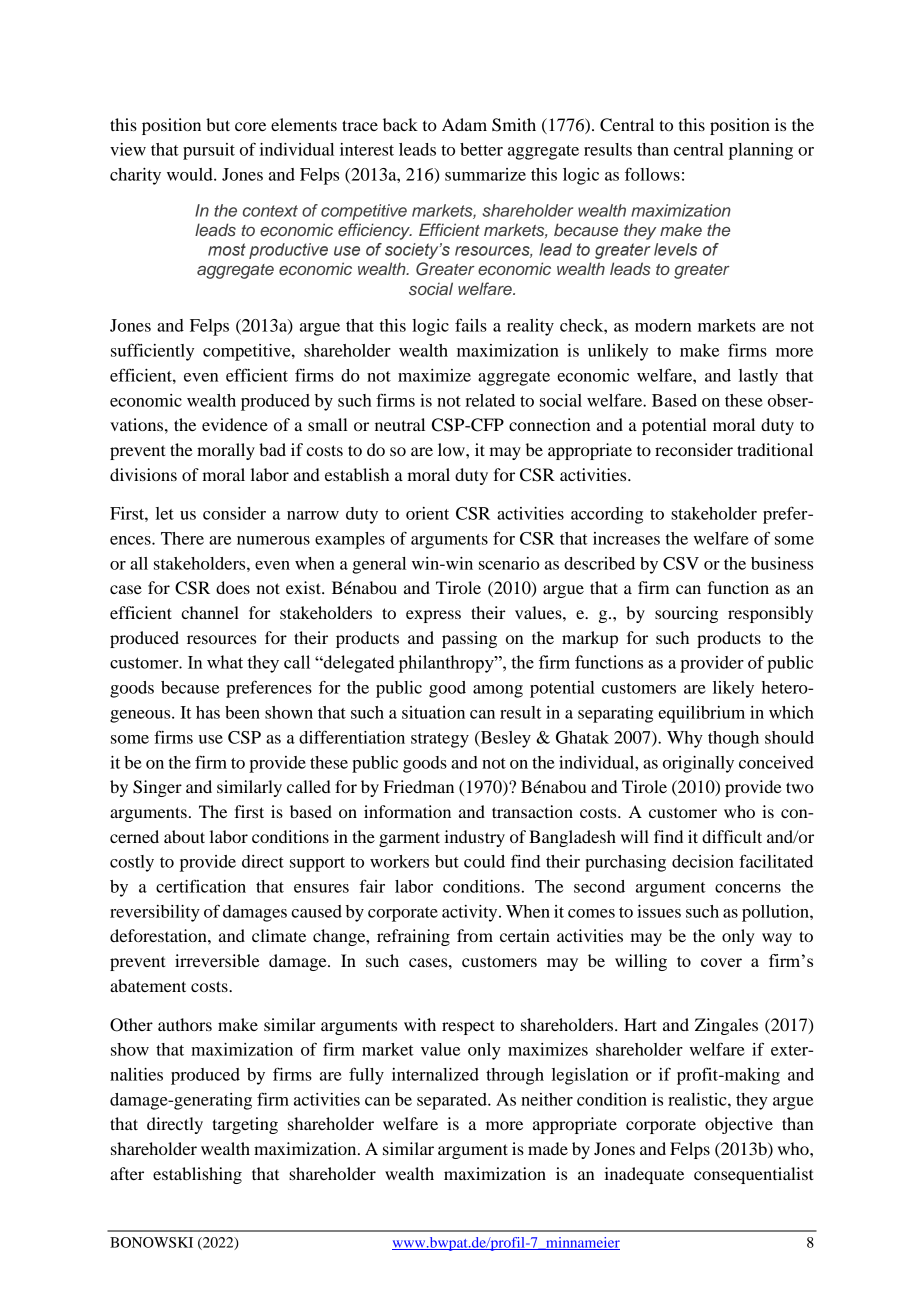 Image resolution: width=924 pixels, height=1308 pixels. Describe the element at coordinates (721, 962) in the image. I see `cover` at that location.
